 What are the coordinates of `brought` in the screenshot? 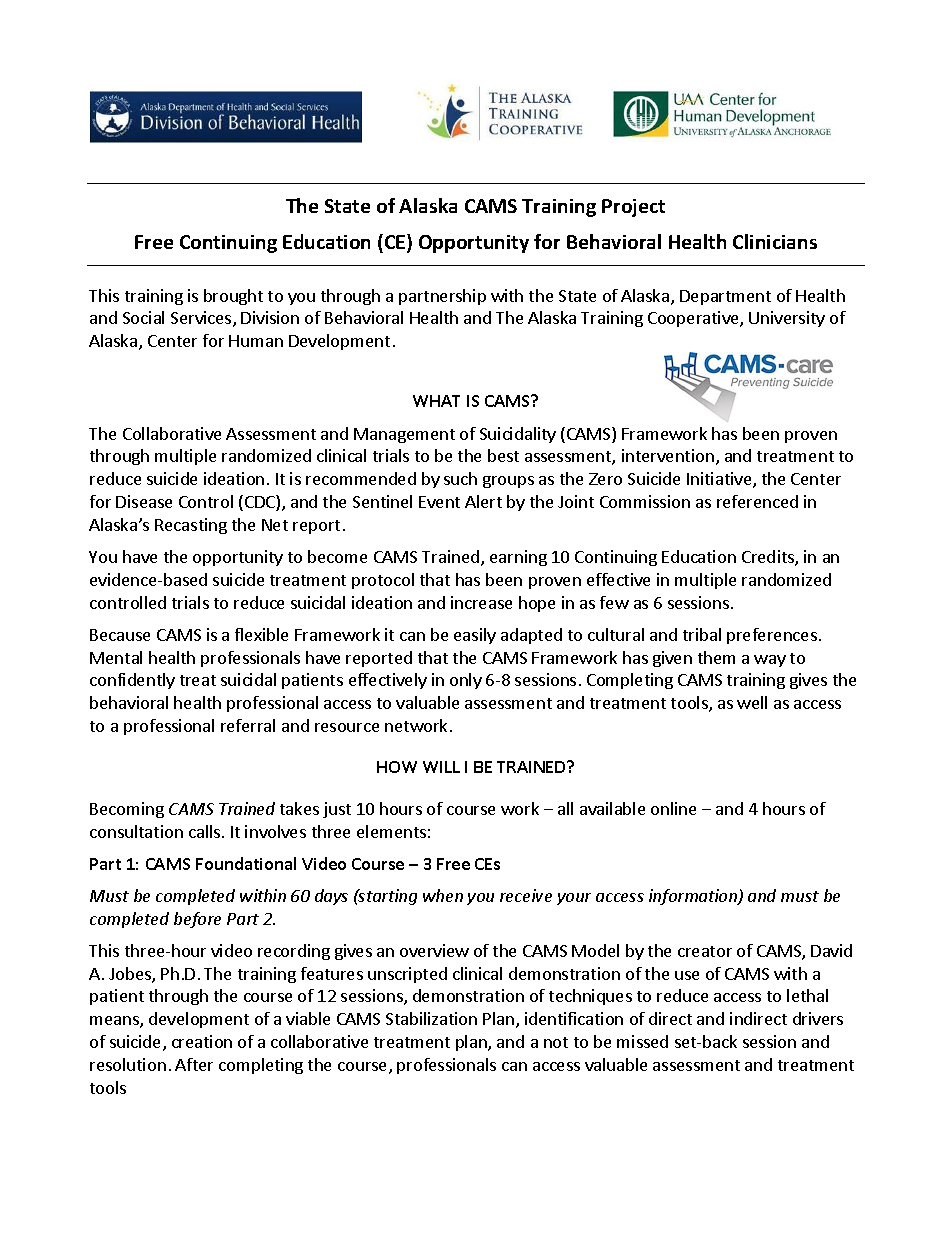 It's located at (233, 297).
